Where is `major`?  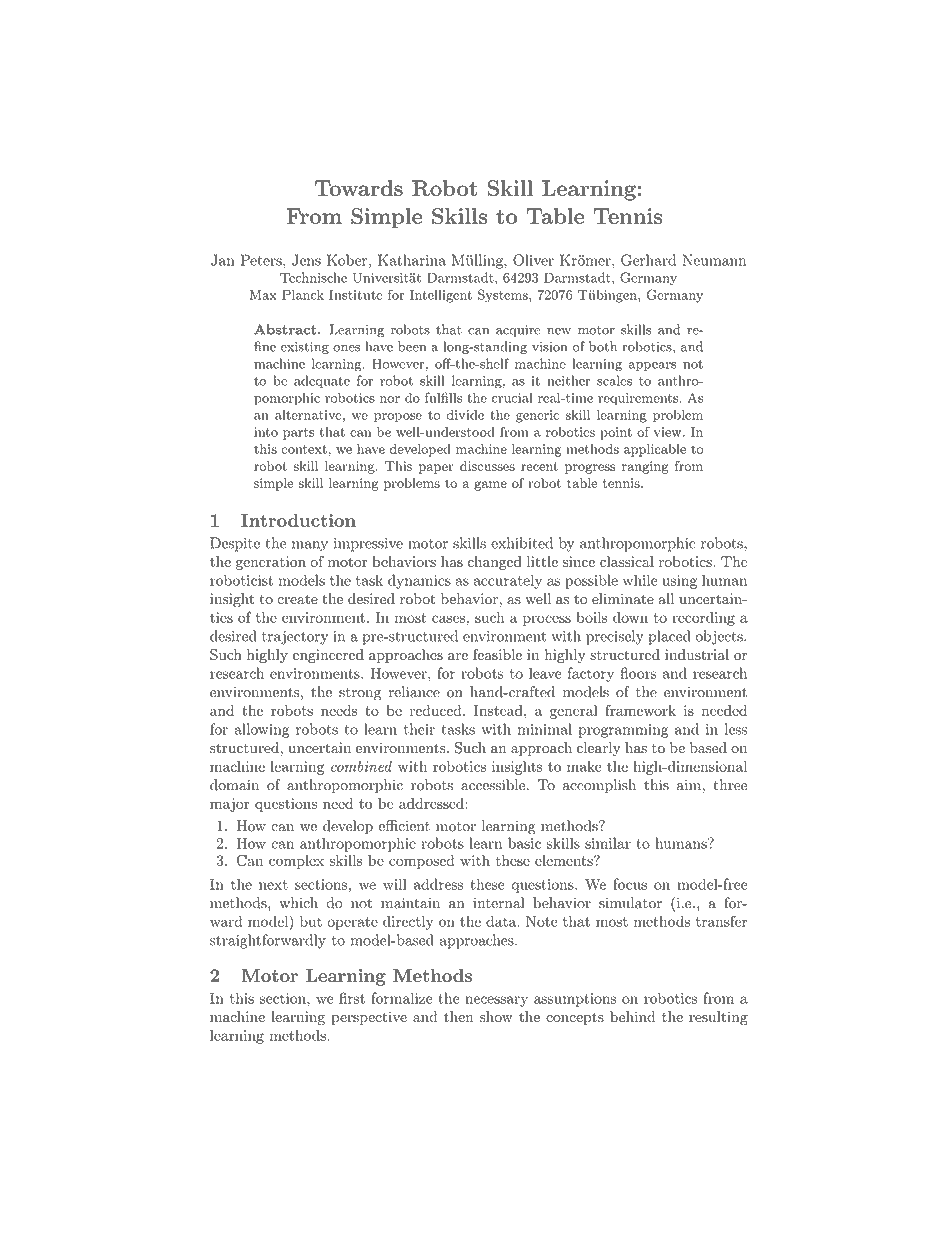 major is located at coordinates (229, 805).
